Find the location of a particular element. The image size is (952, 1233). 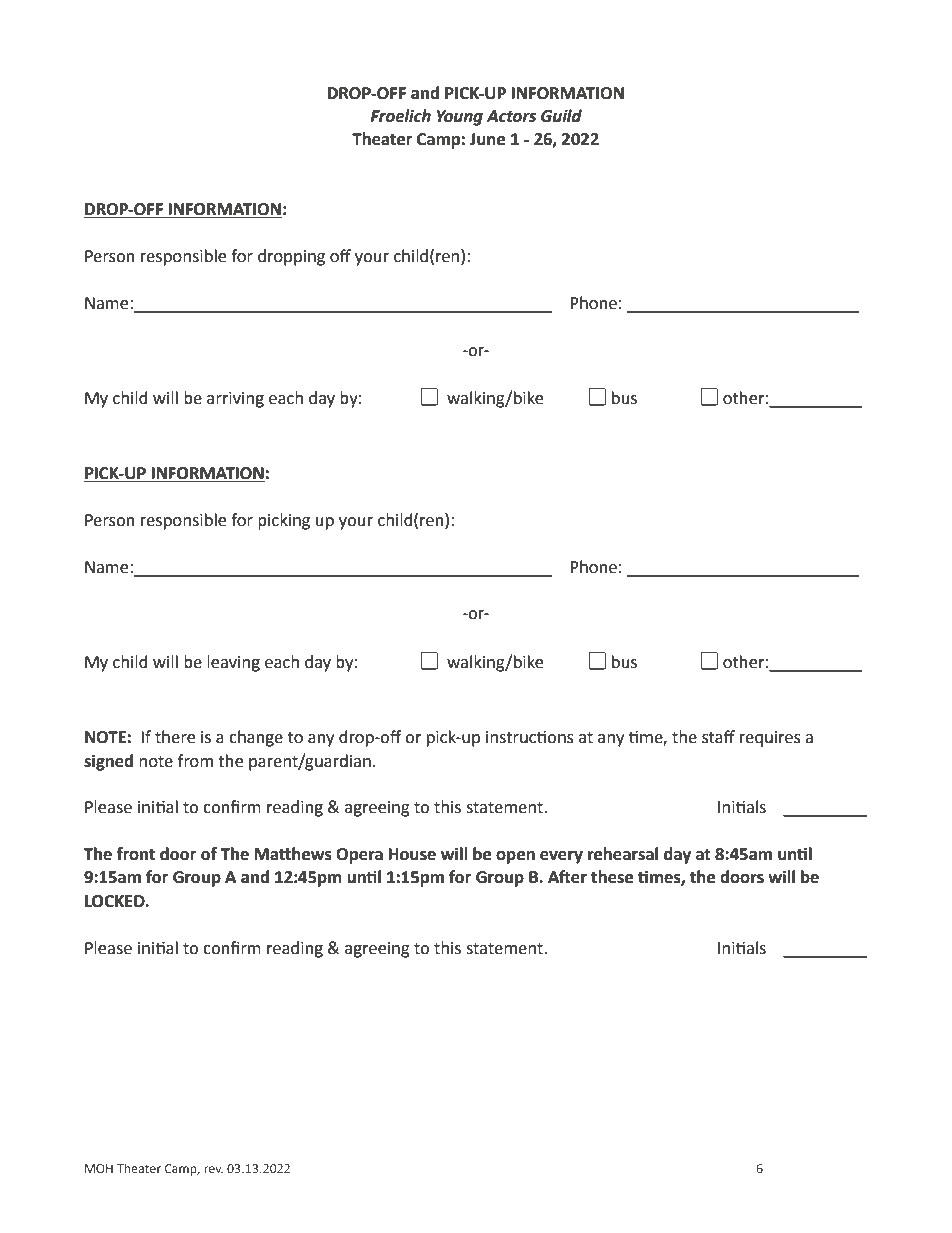

arriving is located at coordinates (235, 400).
